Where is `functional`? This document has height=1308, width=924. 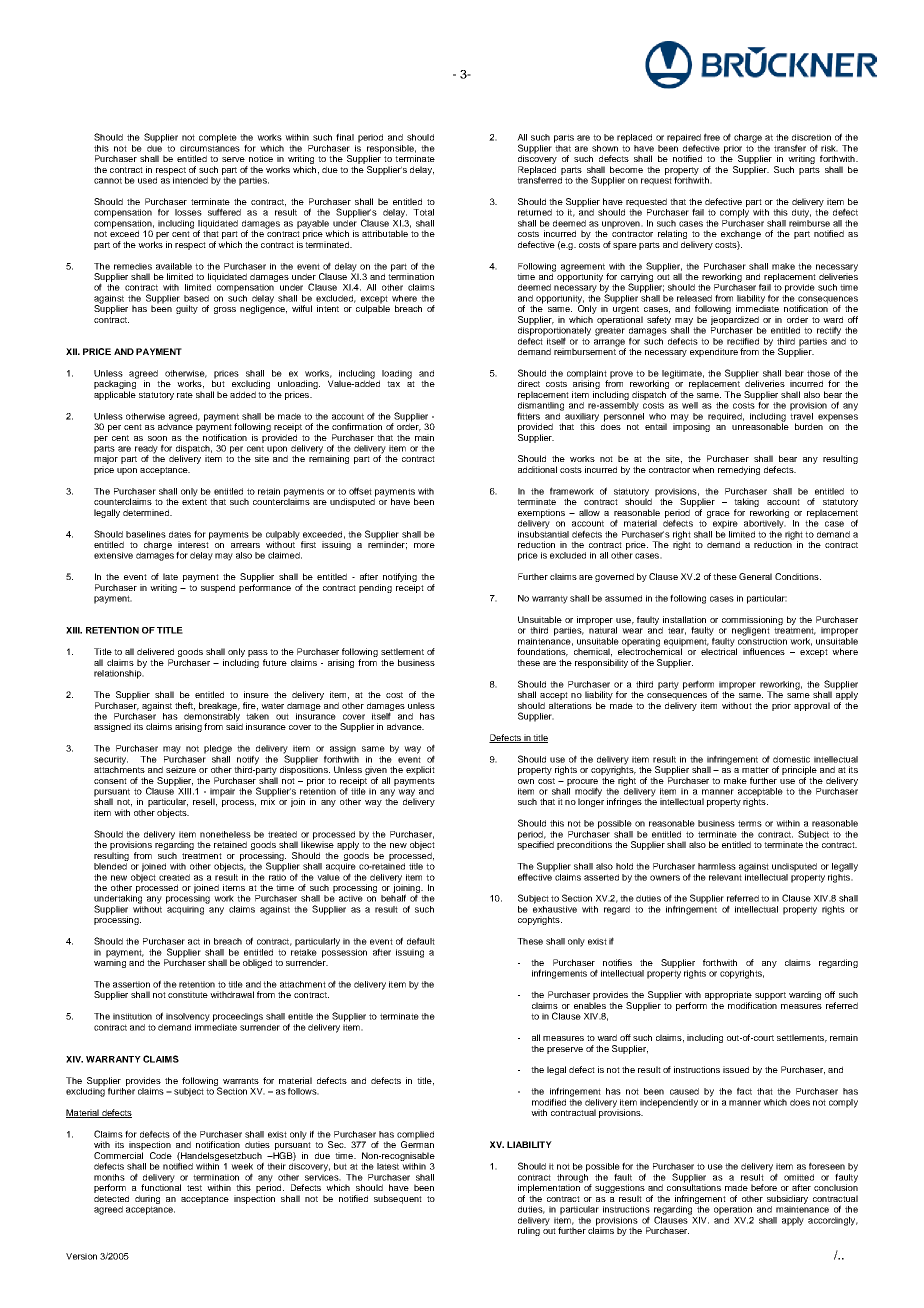 functional is located at coordinates (161, 1186).
